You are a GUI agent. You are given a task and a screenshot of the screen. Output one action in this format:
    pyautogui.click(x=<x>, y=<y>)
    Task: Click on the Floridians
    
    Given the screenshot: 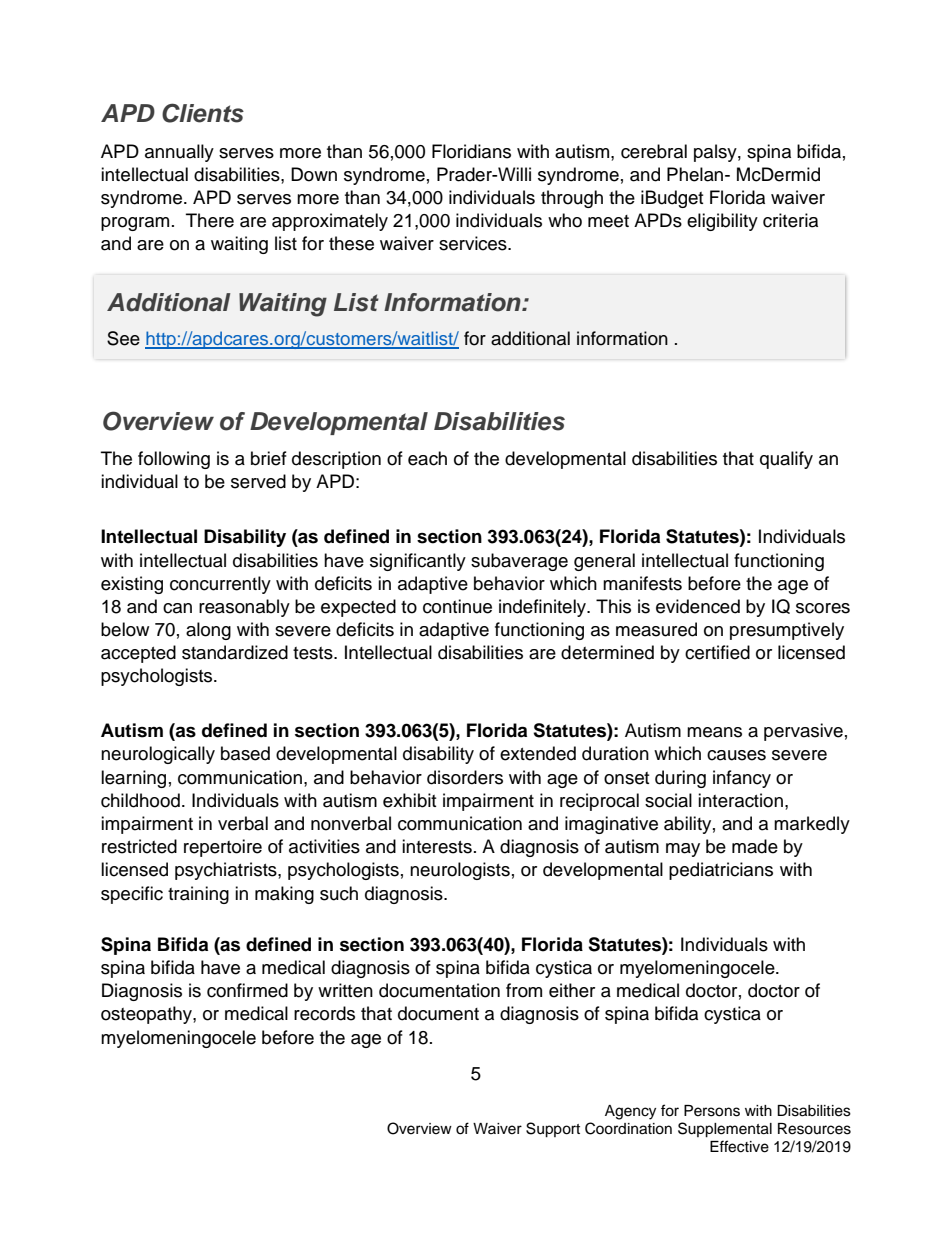 What is the action you would take?
    pyautogui.click(x=471, y=151)
